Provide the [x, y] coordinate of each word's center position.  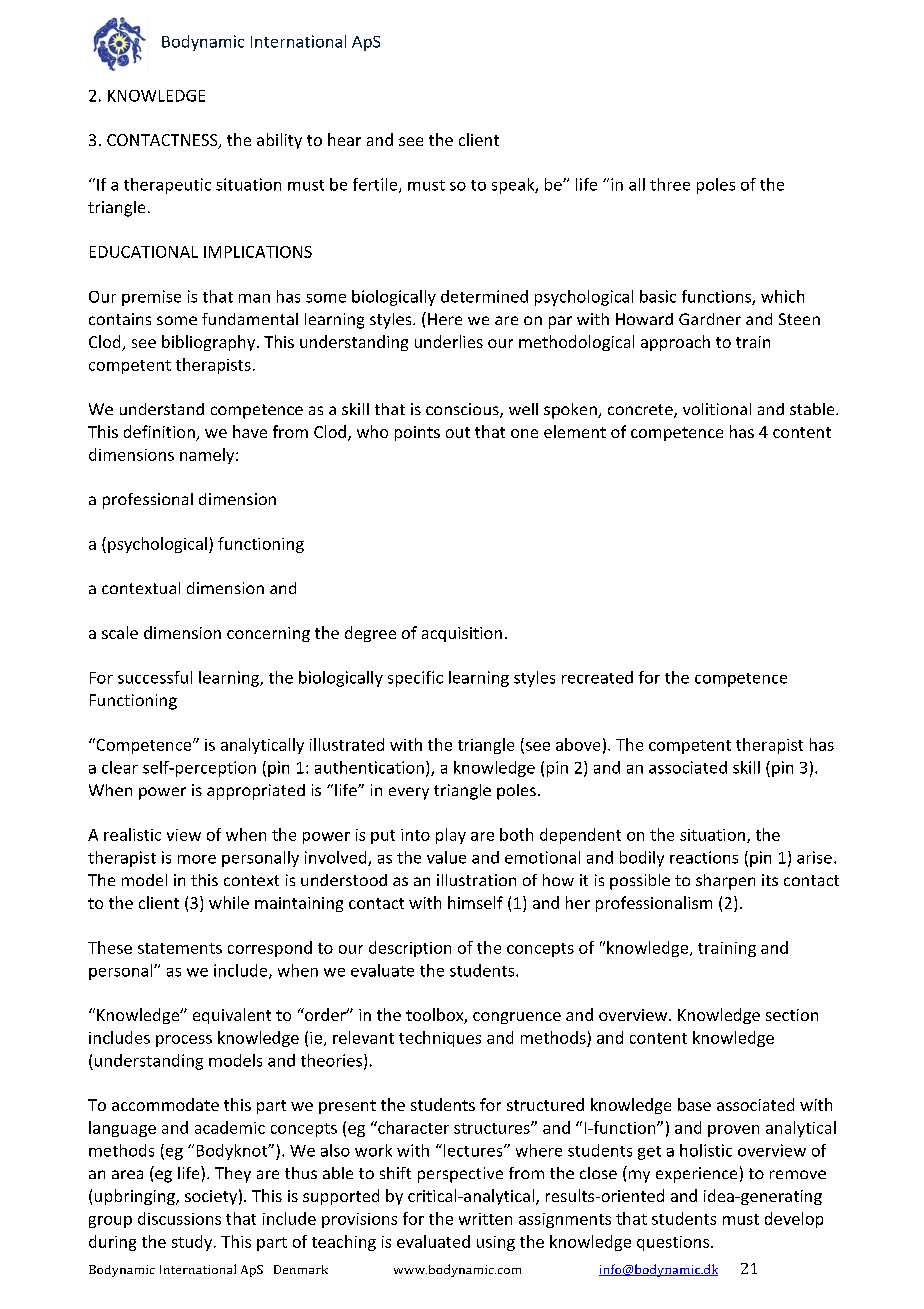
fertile [376, 185]
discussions [179, 1218]
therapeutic [167, 186]
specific [415, 679]
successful [155, 677]
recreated [597, 677]
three [670, 184]
